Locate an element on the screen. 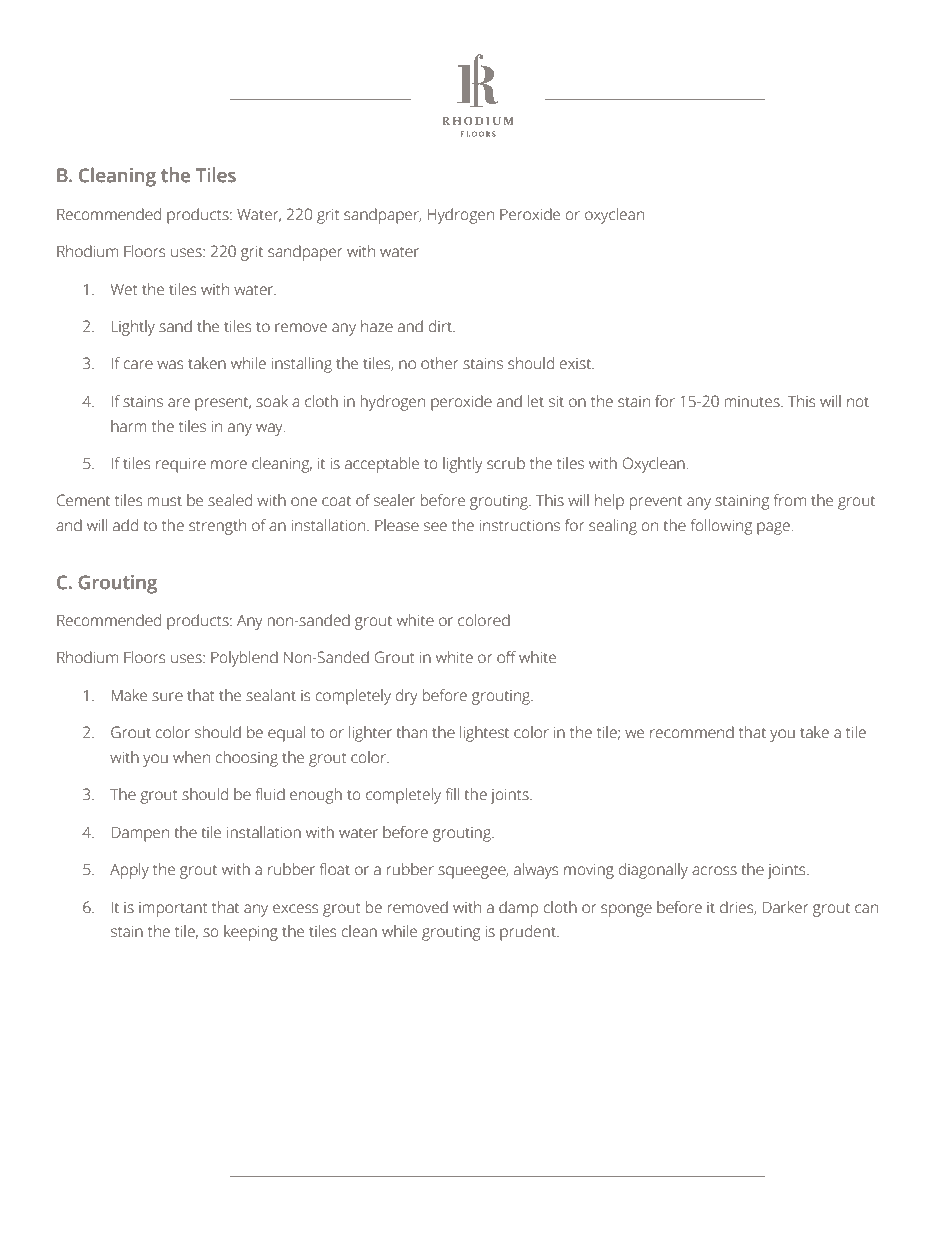 This screenshot has width=952, height=1233. page is located at coordinates (773, 528).
